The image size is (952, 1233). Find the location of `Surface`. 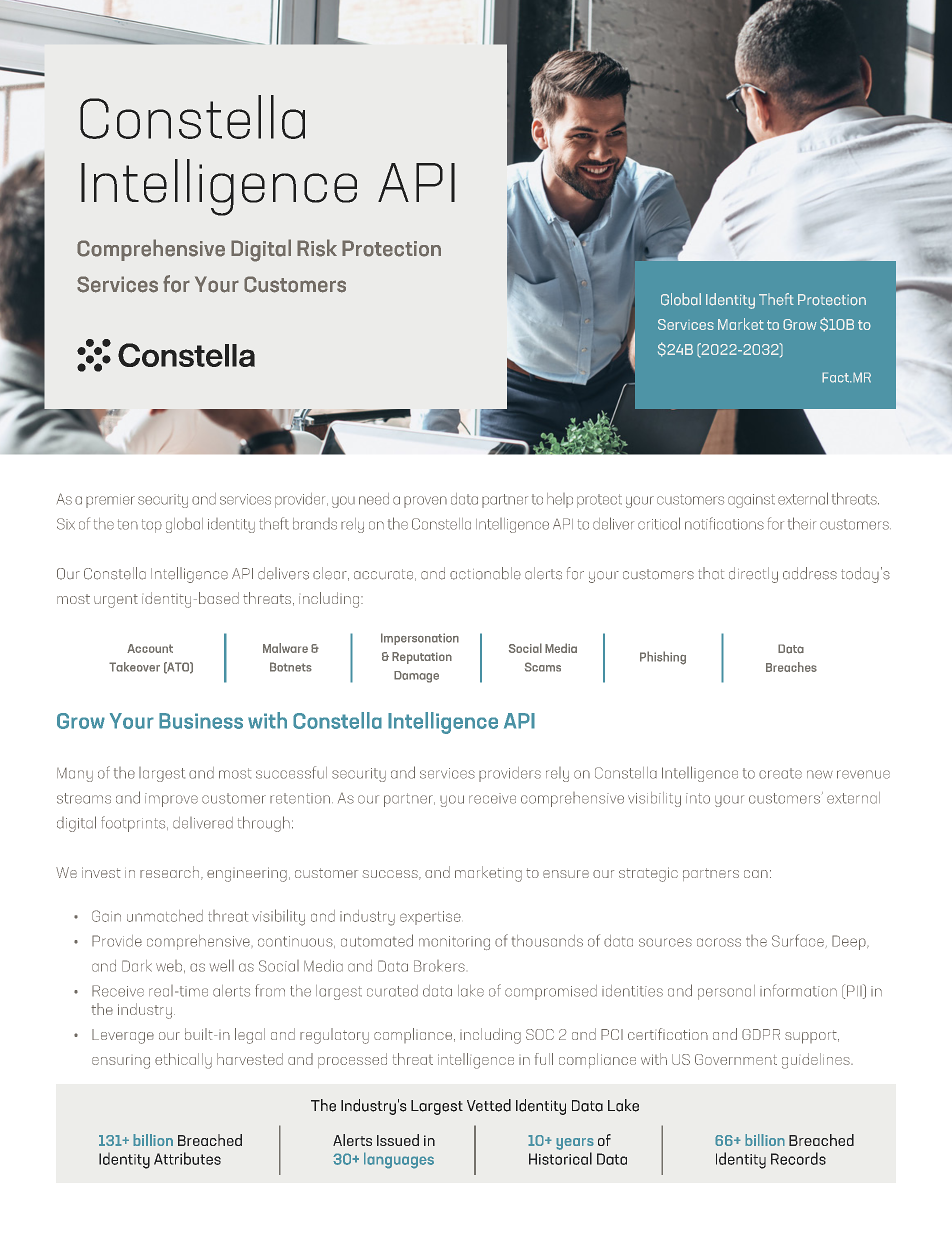

Surface is located at coordinates (798, 940).
